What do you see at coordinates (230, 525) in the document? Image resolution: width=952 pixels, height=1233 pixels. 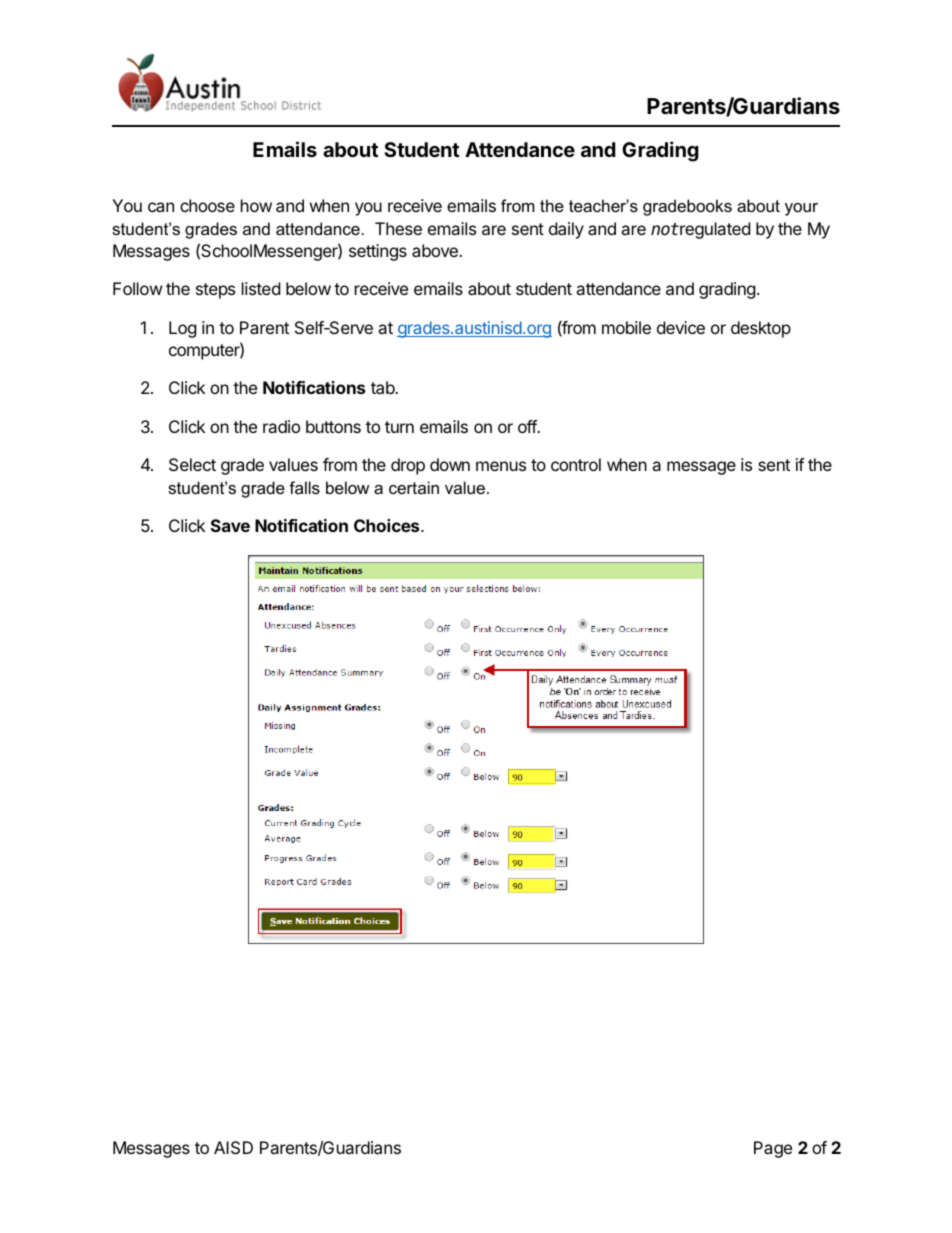 I see `Save` at bounding box center [230, 525].
